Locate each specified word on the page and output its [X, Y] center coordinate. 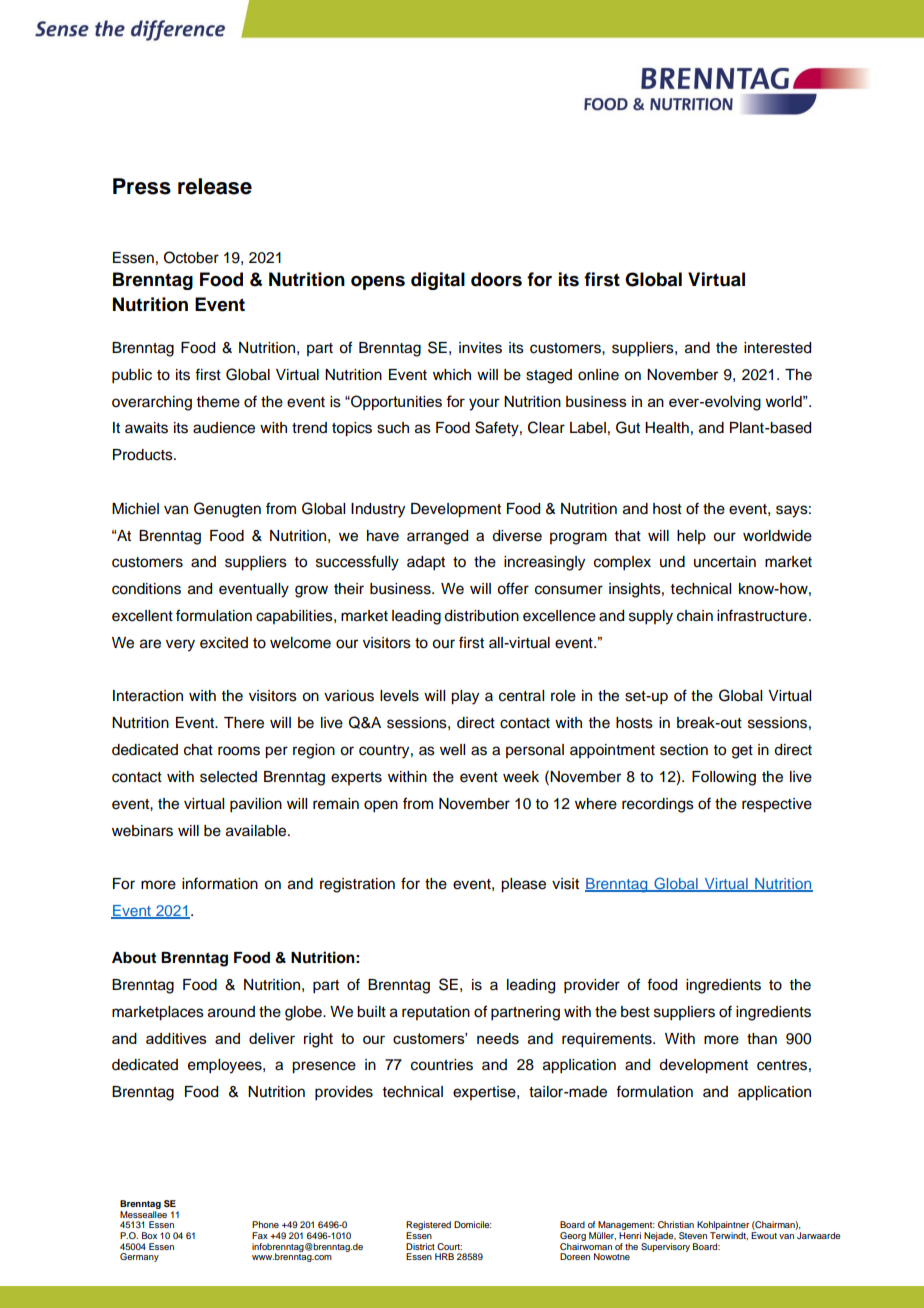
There [244, 723]
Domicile [473, 1224]
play [465, 697]
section [684, 750]
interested [777, 348]
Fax [260, 1235]
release [215, 186]
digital [438, 281]
